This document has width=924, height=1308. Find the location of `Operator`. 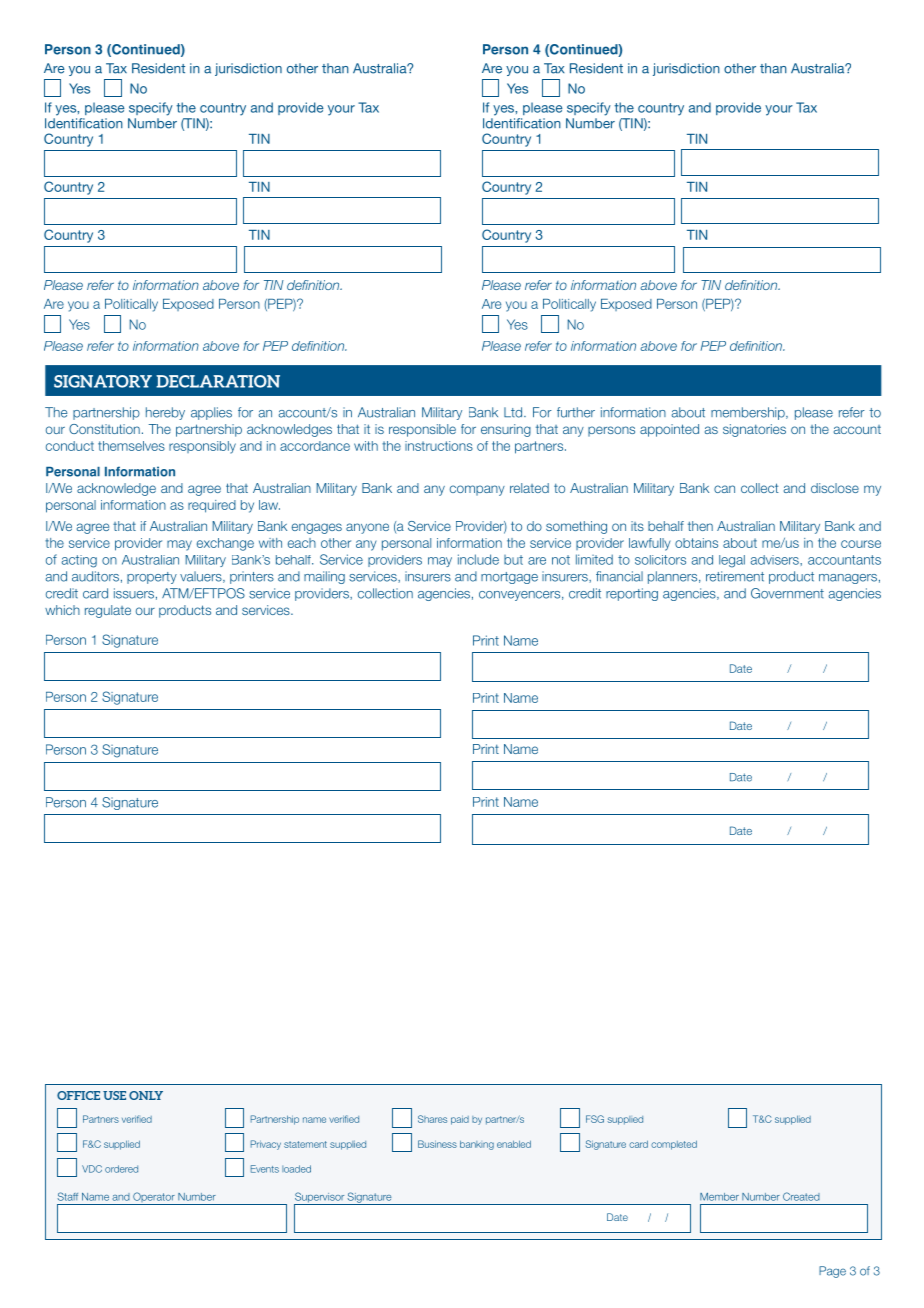

Operator is located at coordinates (154, 1198).
